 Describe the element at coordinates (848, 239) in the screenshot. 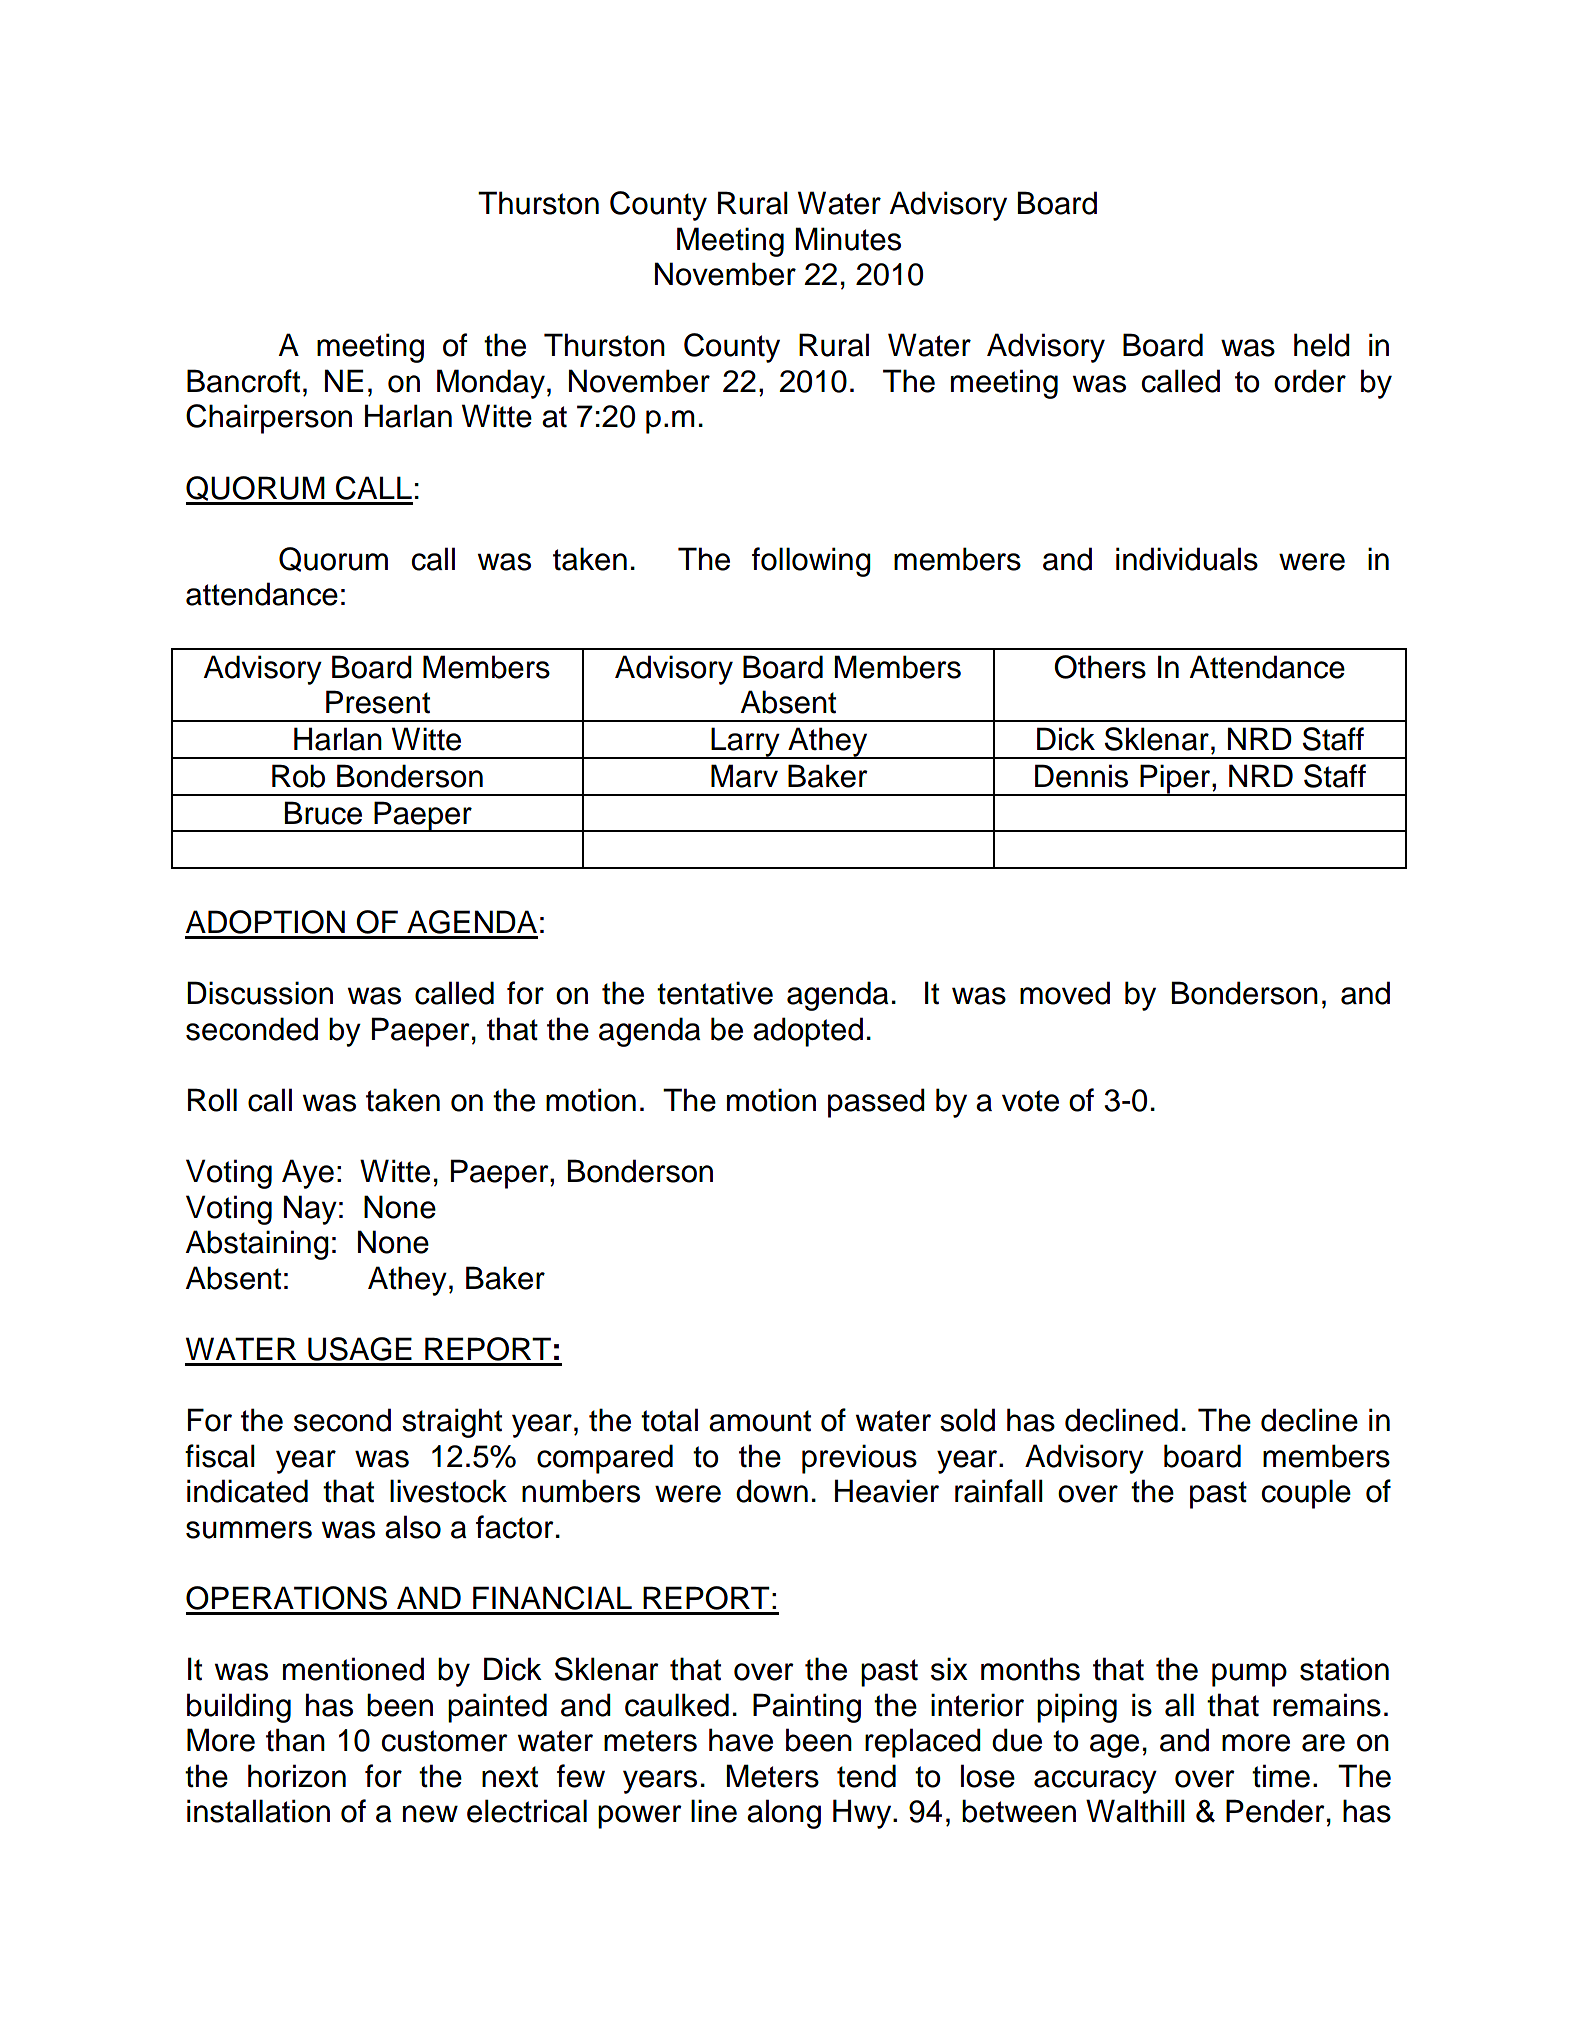

I see `Minutes` at that location.
